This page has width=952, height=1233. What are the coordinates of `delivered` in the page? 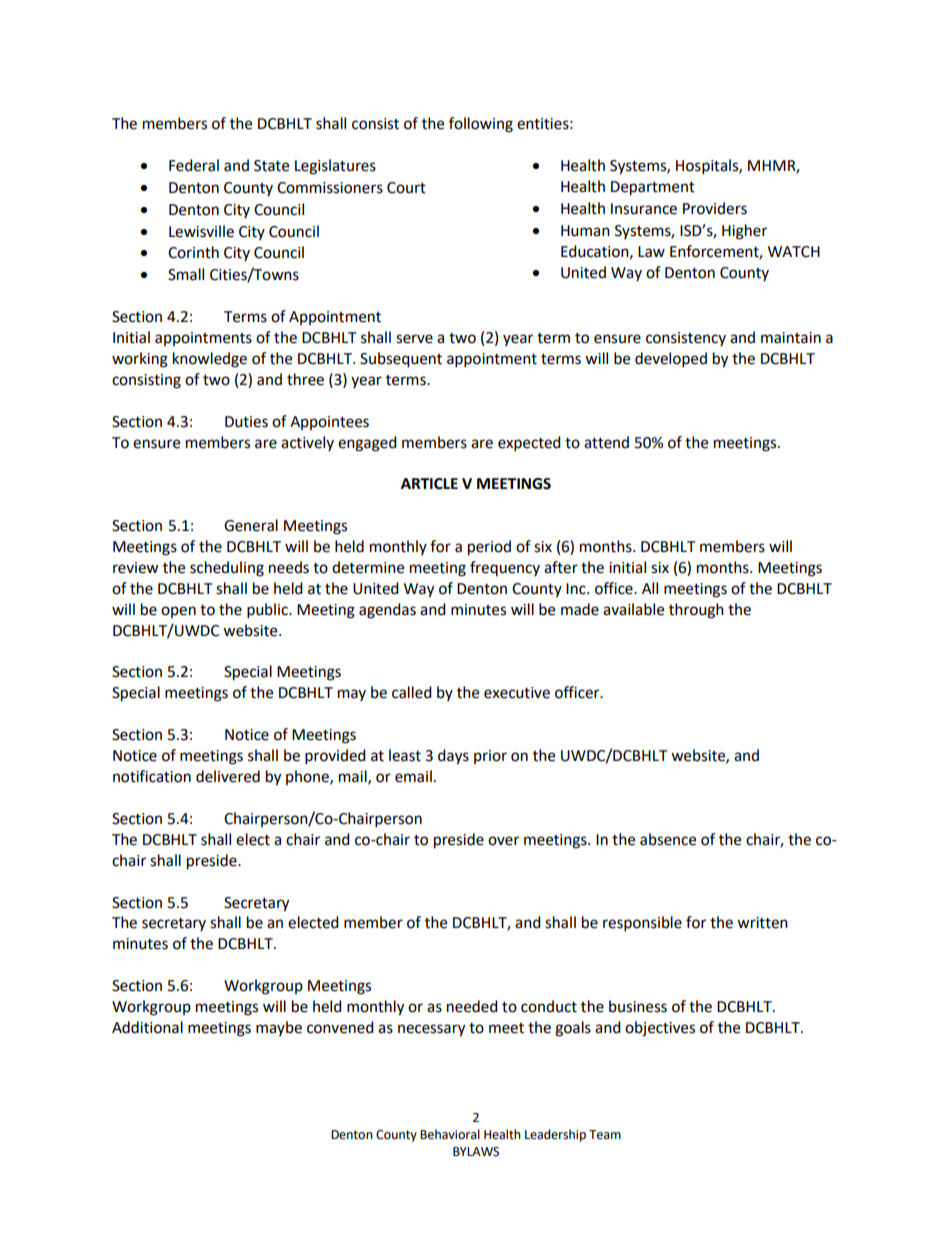 It's located at (228, 776).
